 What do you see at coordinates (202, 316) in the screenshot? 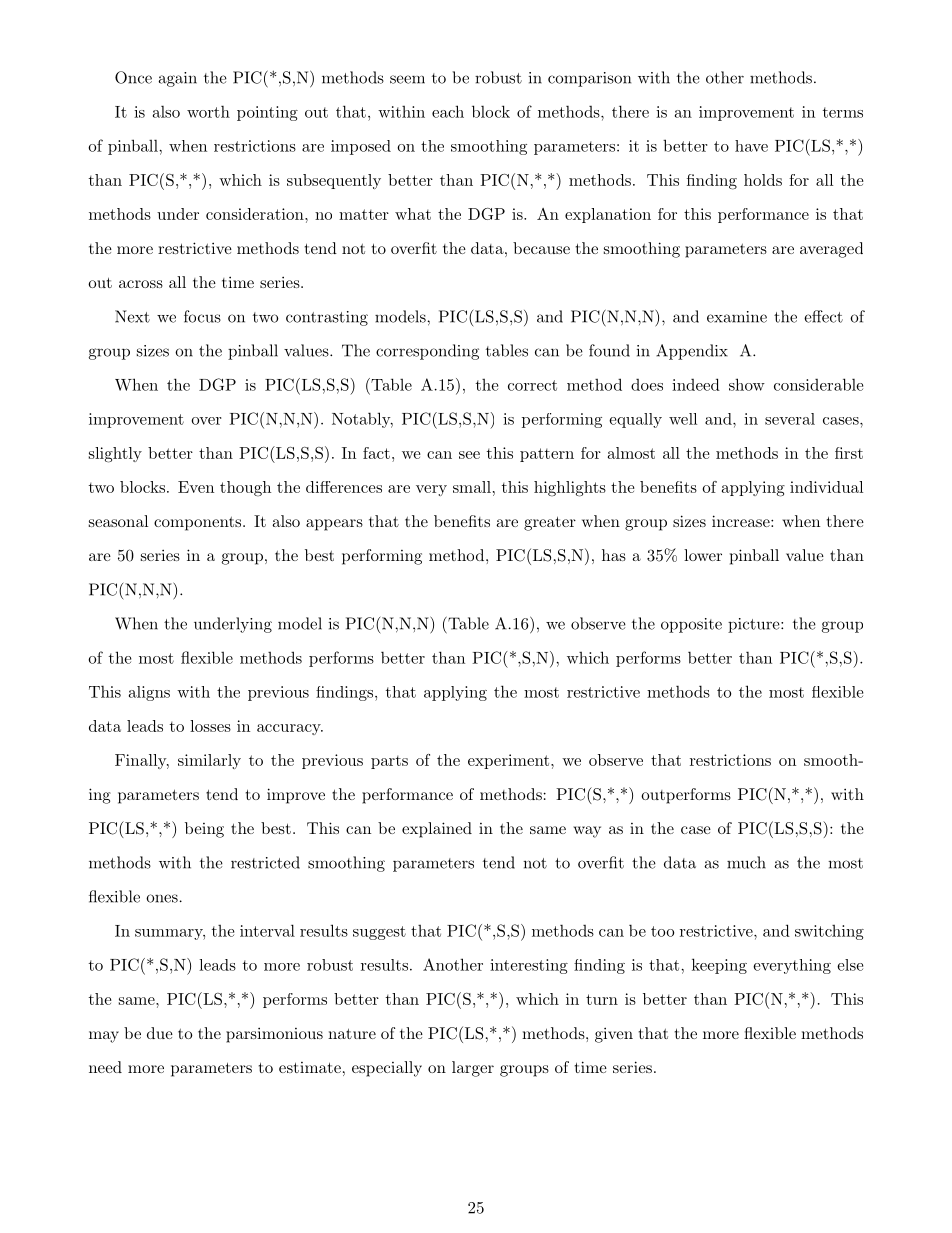
I see `focus` at bounding box center [202, 316].
